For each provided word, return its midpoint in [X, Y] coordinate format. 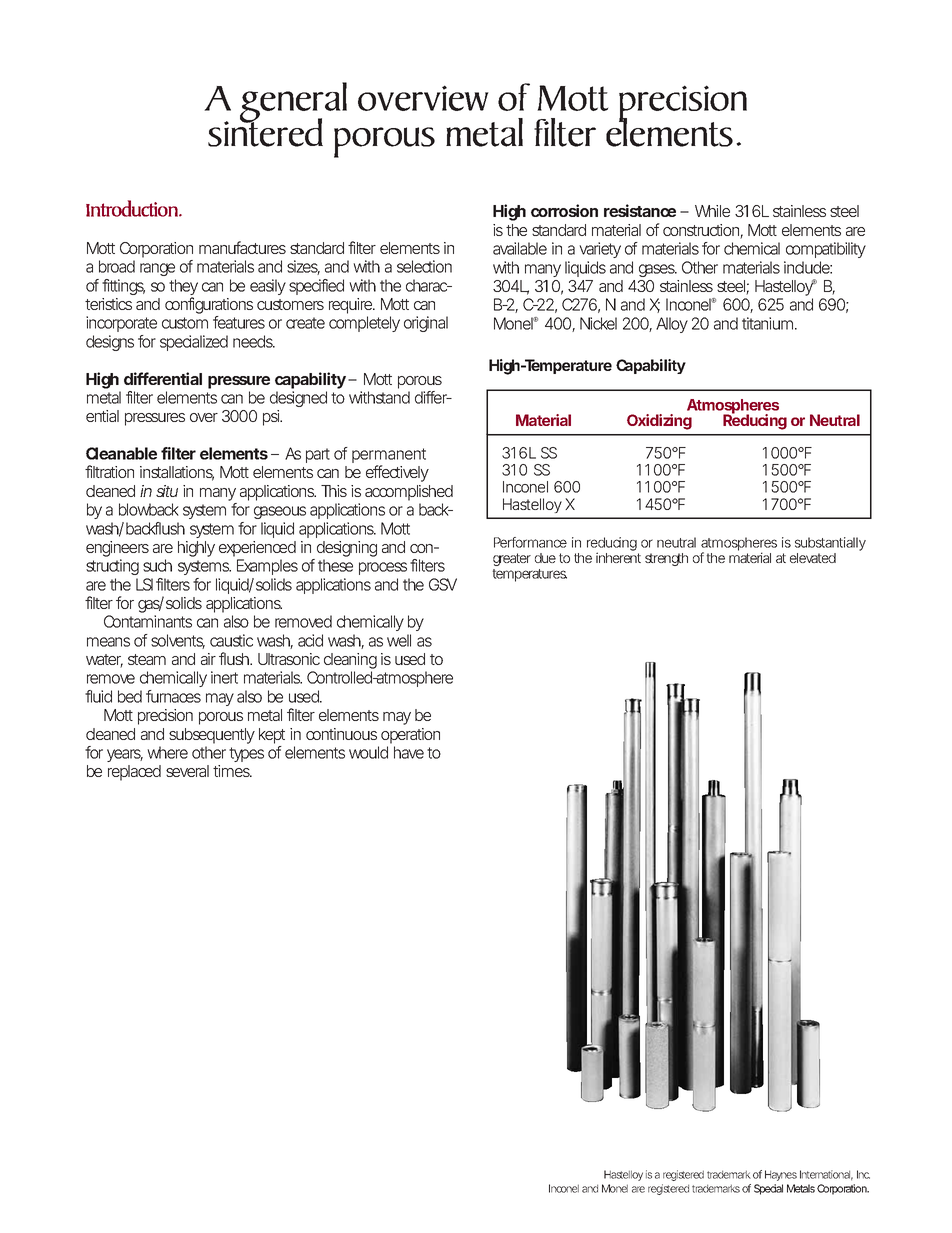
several [187, 771]
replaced [134, 773]
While [712, 211]
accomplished [409, 493]
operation [410, 736]
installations [177, 473]
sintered [265, 131]
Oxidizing [659, 422]
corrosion [564, 210]
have [409, 752]
